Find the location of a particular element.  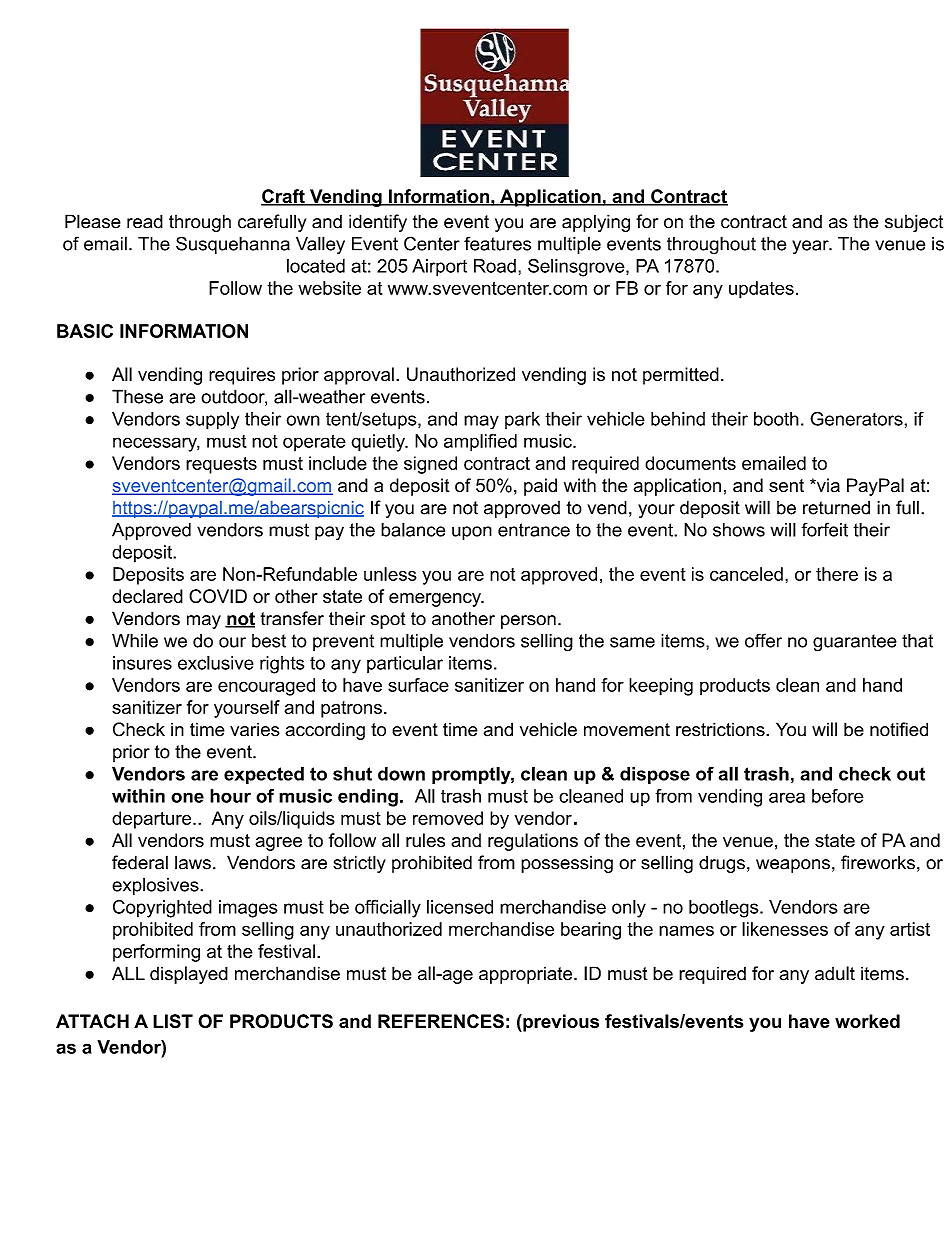

read is located at coordinates (145, 221).
